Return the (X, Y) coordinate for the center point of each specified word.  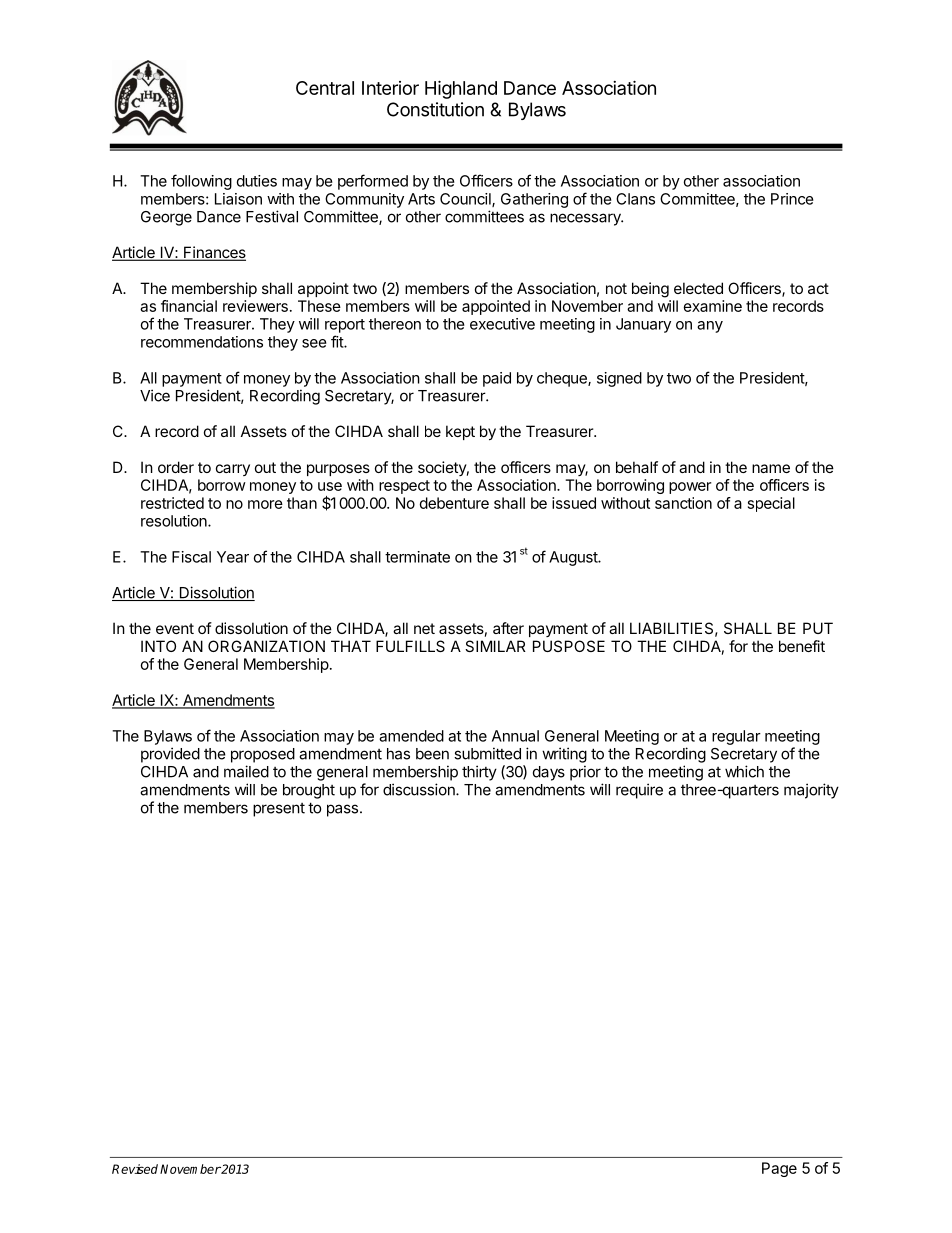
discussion (420, 789)
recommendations (202, 342)
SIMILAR (495, 646)
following (201, 182)
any (710, 327)
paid (497, 379)
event (175, 628)
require (639, 791)
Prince (792, 199)
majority (811, 791)
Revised (135, 1169)
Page (779, 1169)
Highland (461, 89)
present (279, 810)
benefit (802, 646)
